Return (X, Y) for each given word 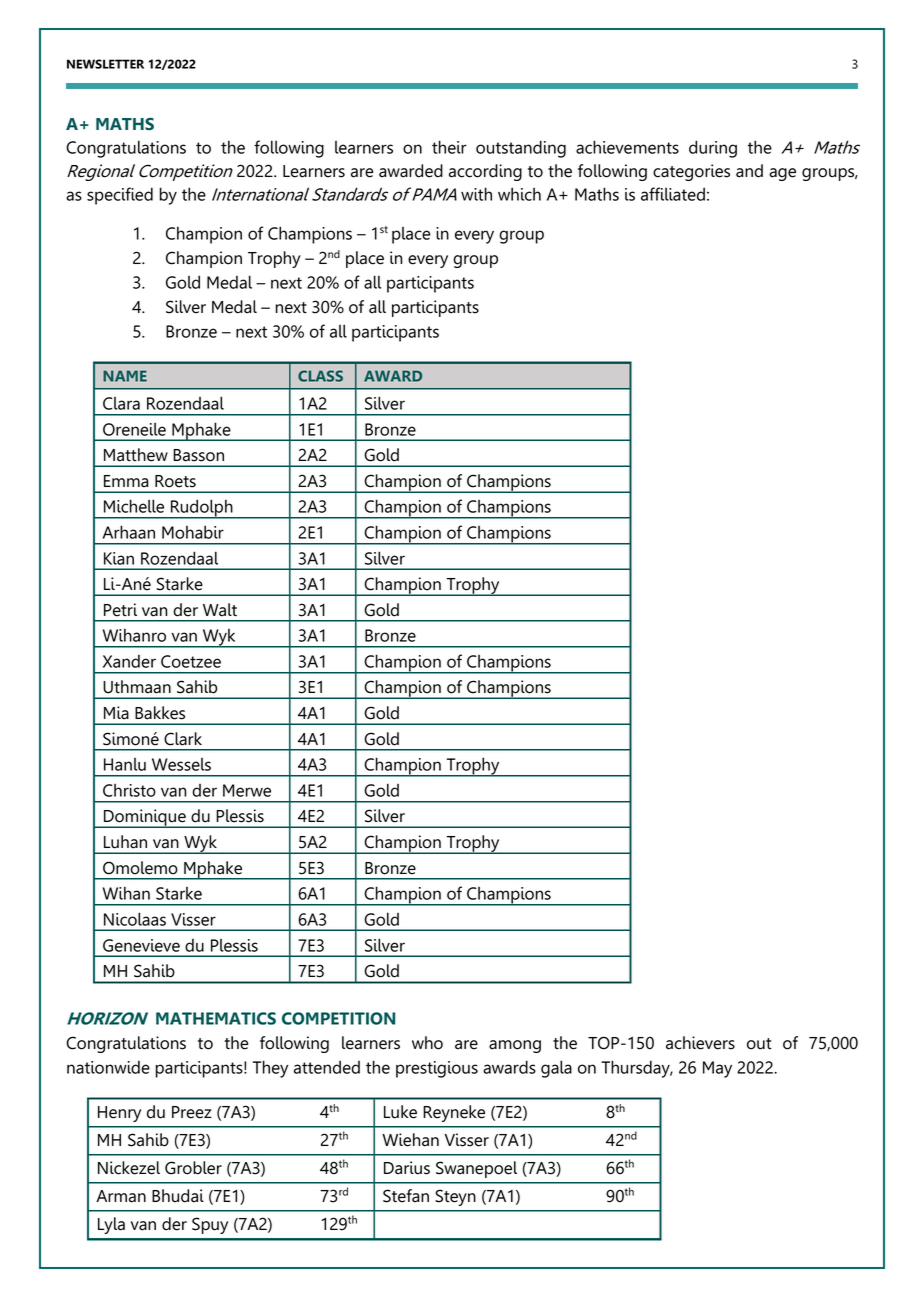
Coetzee (191, 661)
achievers (700, 1043)
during (713, 149)
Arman (121, 1196)
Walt (220, 610)
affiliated (673, 194)
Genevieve (141, 945)
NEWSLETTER (105, 64)
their (449, 147)
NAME (125, 376)
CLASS (320, 376)
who (427, 1043)
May (717, 1069)
